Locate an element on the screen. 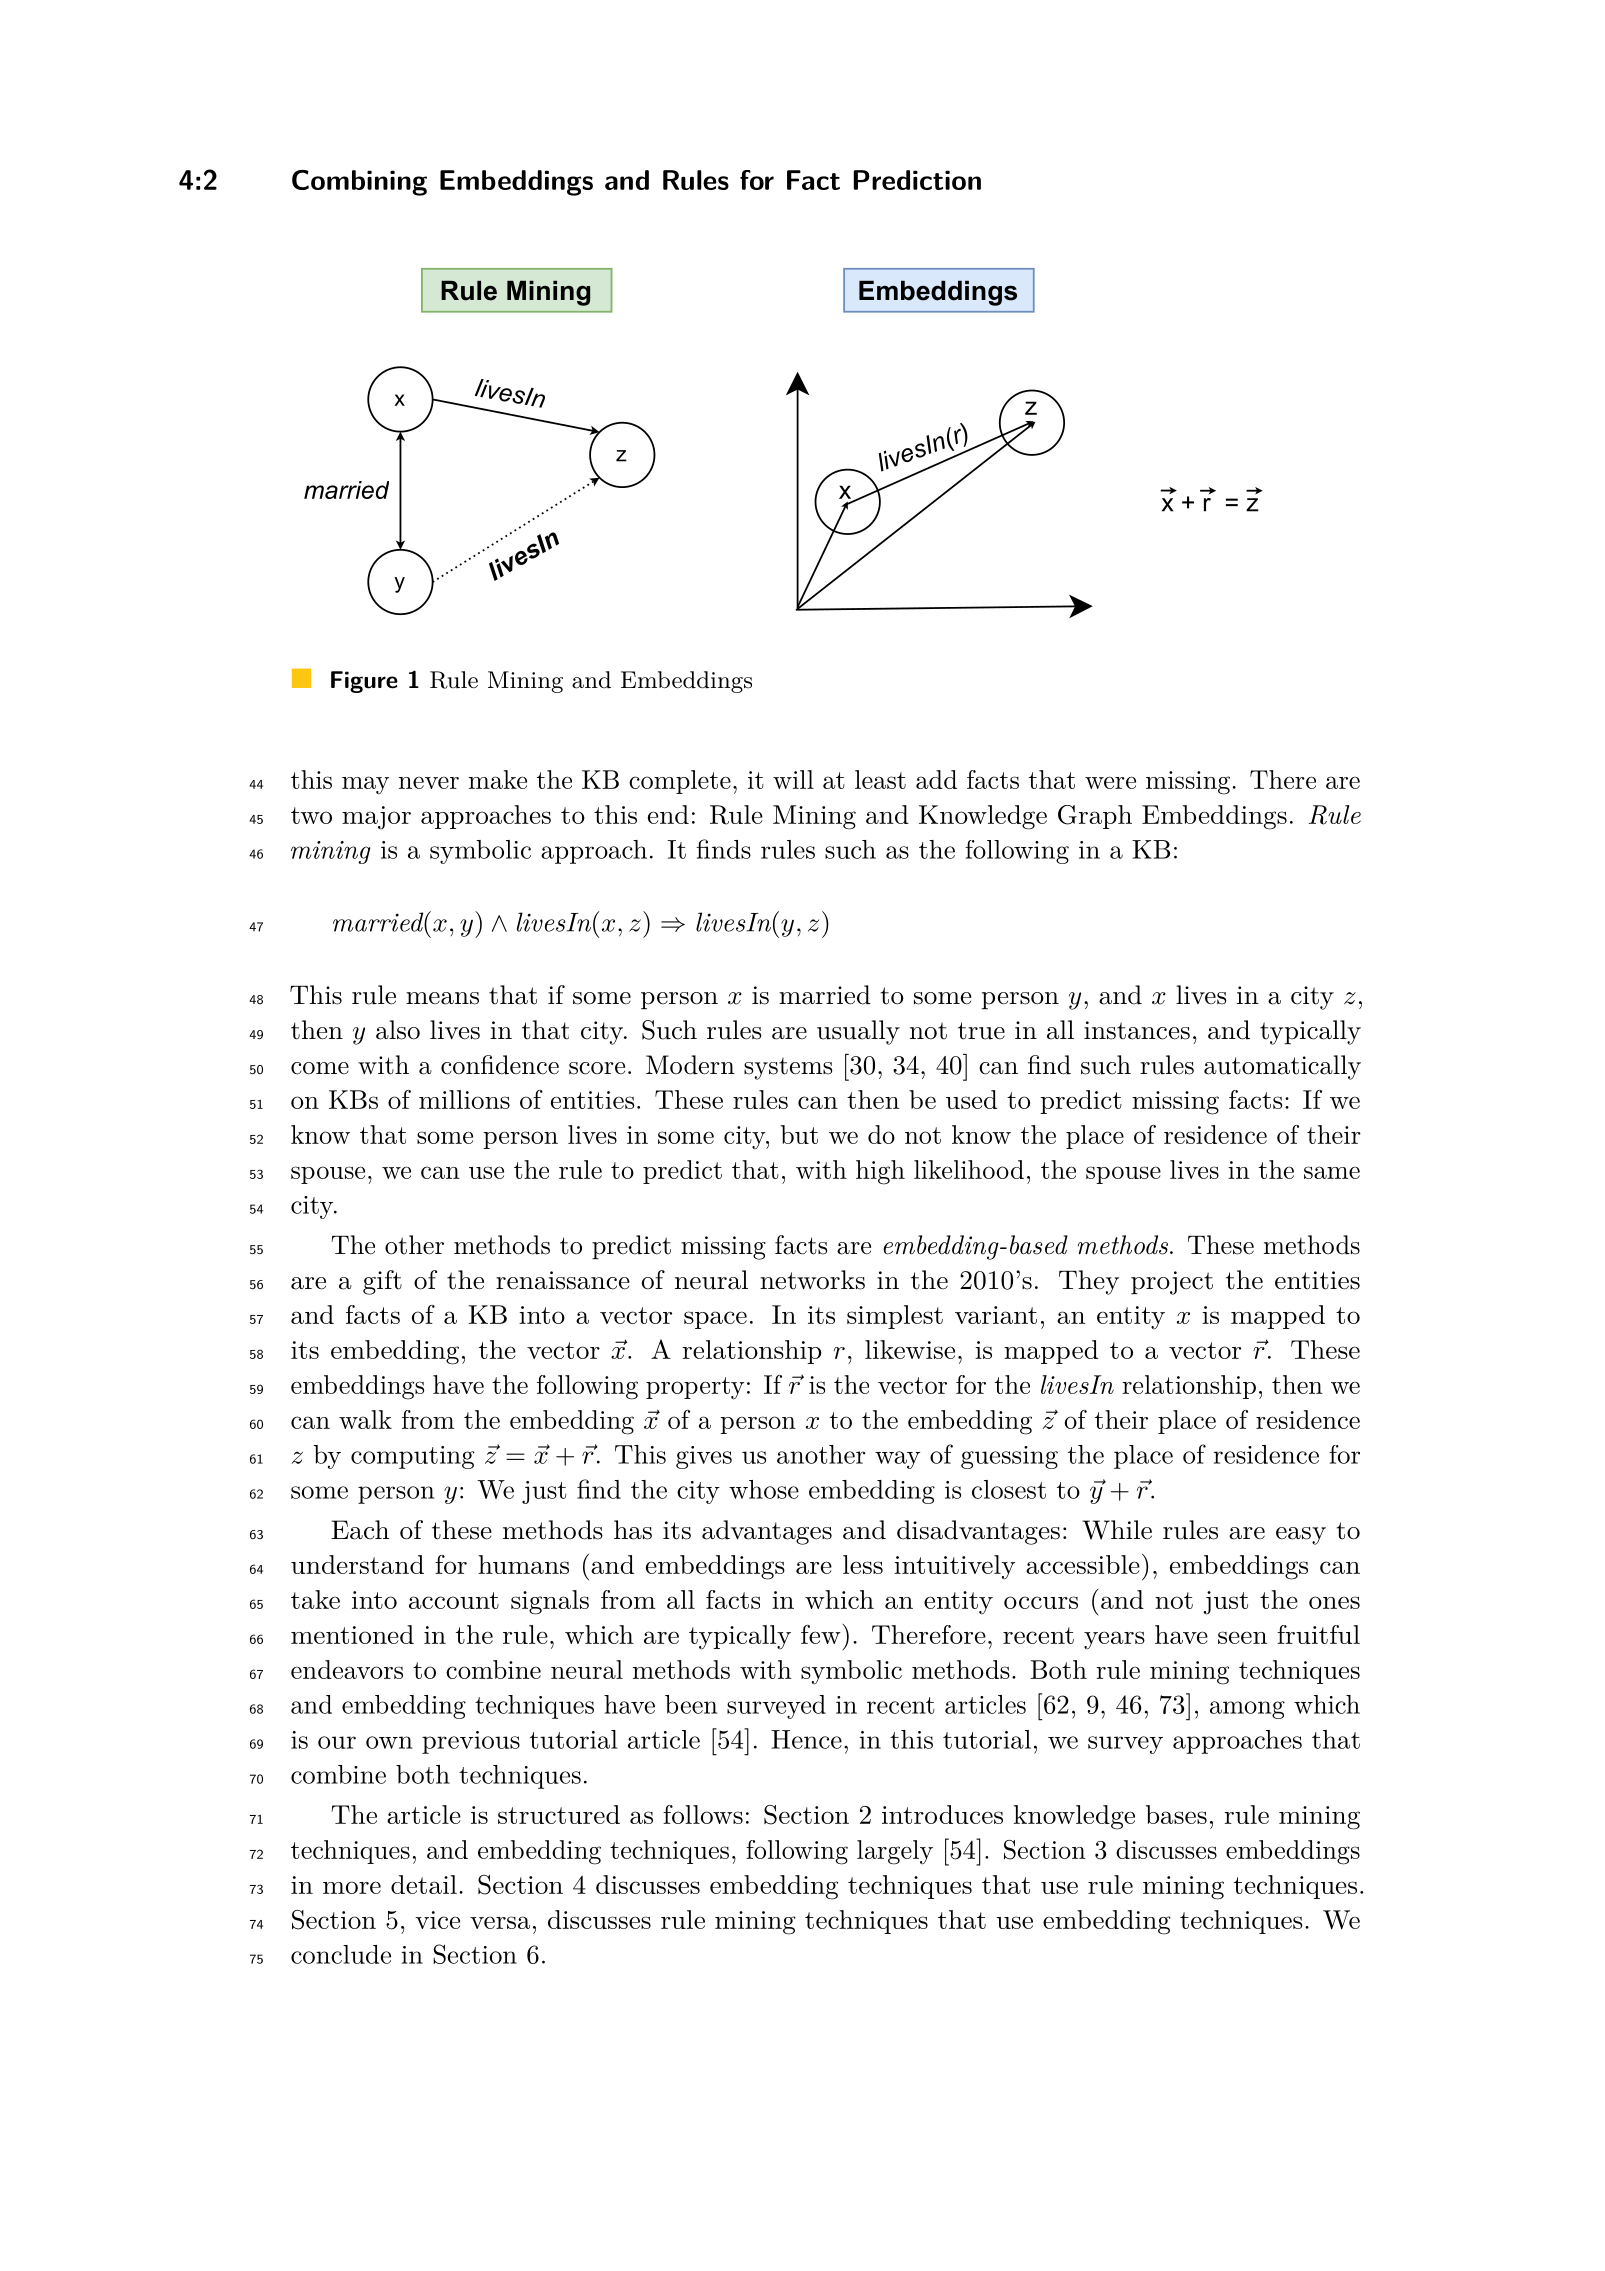  account is located at coordinates (454, 1600).
